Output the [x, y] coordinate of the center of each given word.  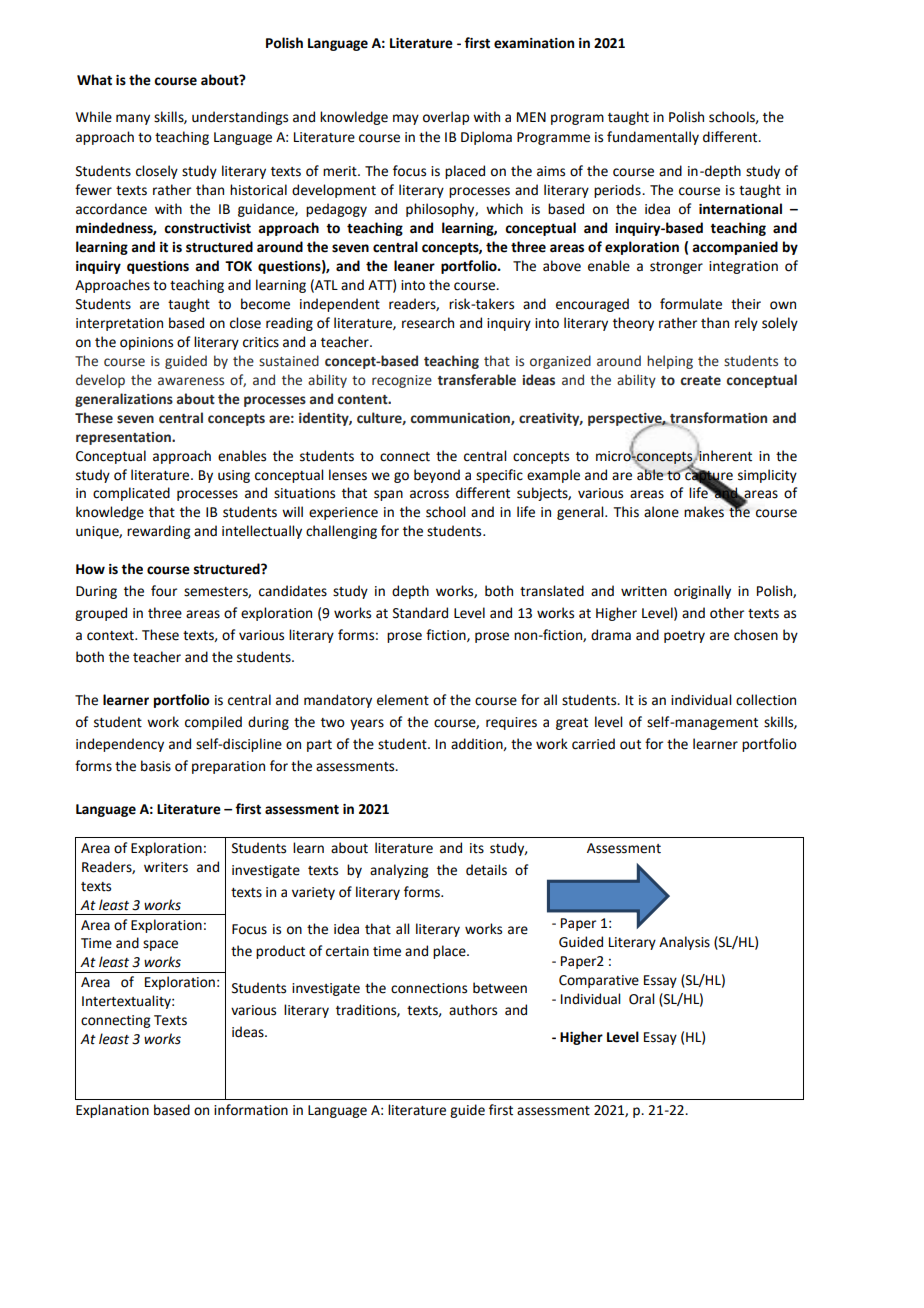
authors [473, 1010]
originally [702, 592]
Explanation [112, 1111]
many [133, 119]
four [164, 591]
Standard [420, 613]
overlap [446, 118]
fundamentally [653, 138]
